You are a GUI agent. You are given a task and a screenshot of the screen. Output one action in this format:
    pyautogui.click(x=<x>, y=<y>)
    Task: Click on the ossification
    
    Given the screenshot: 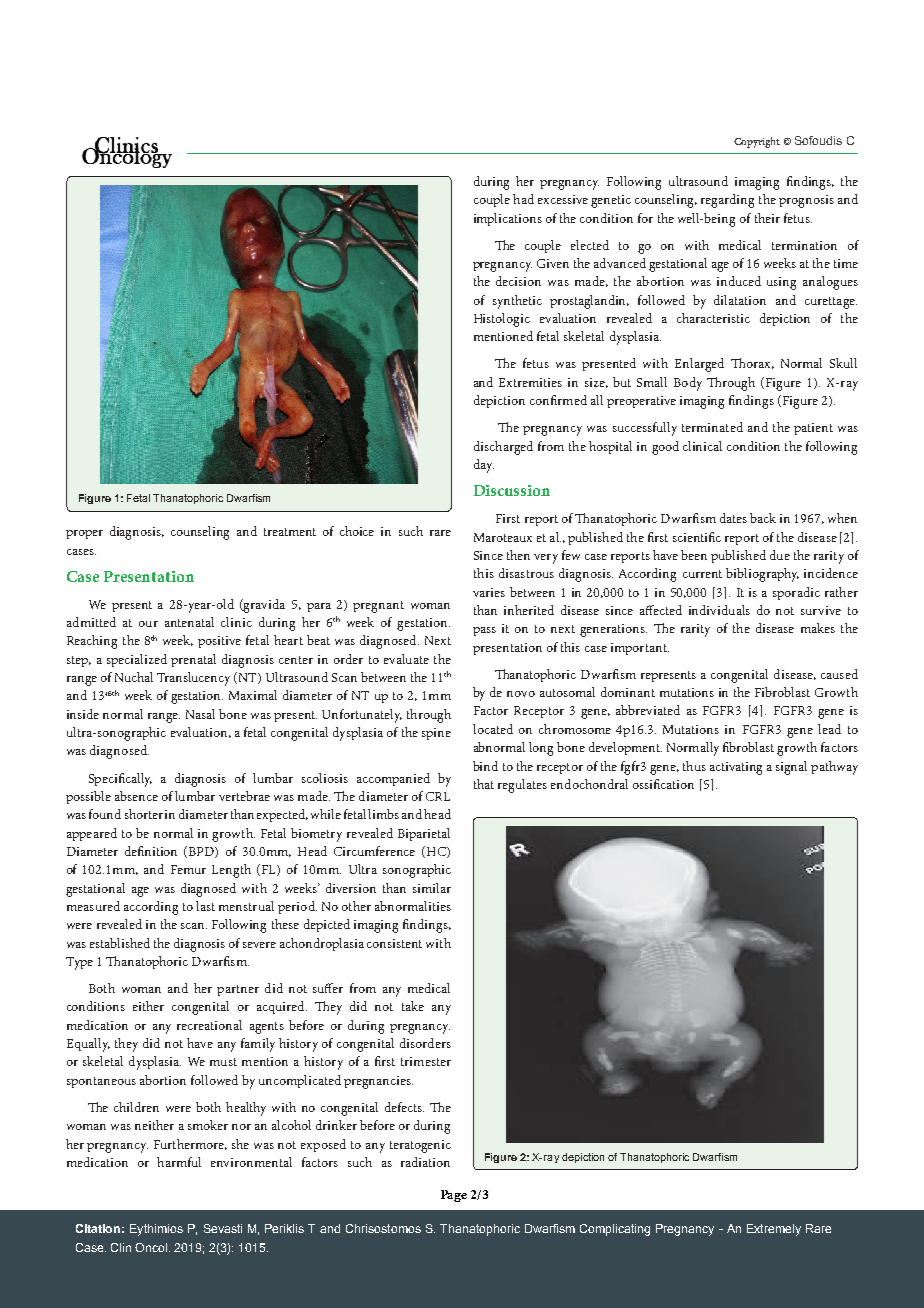 What is the action you would take?
    pyautogui.click(x=663, y=784)
